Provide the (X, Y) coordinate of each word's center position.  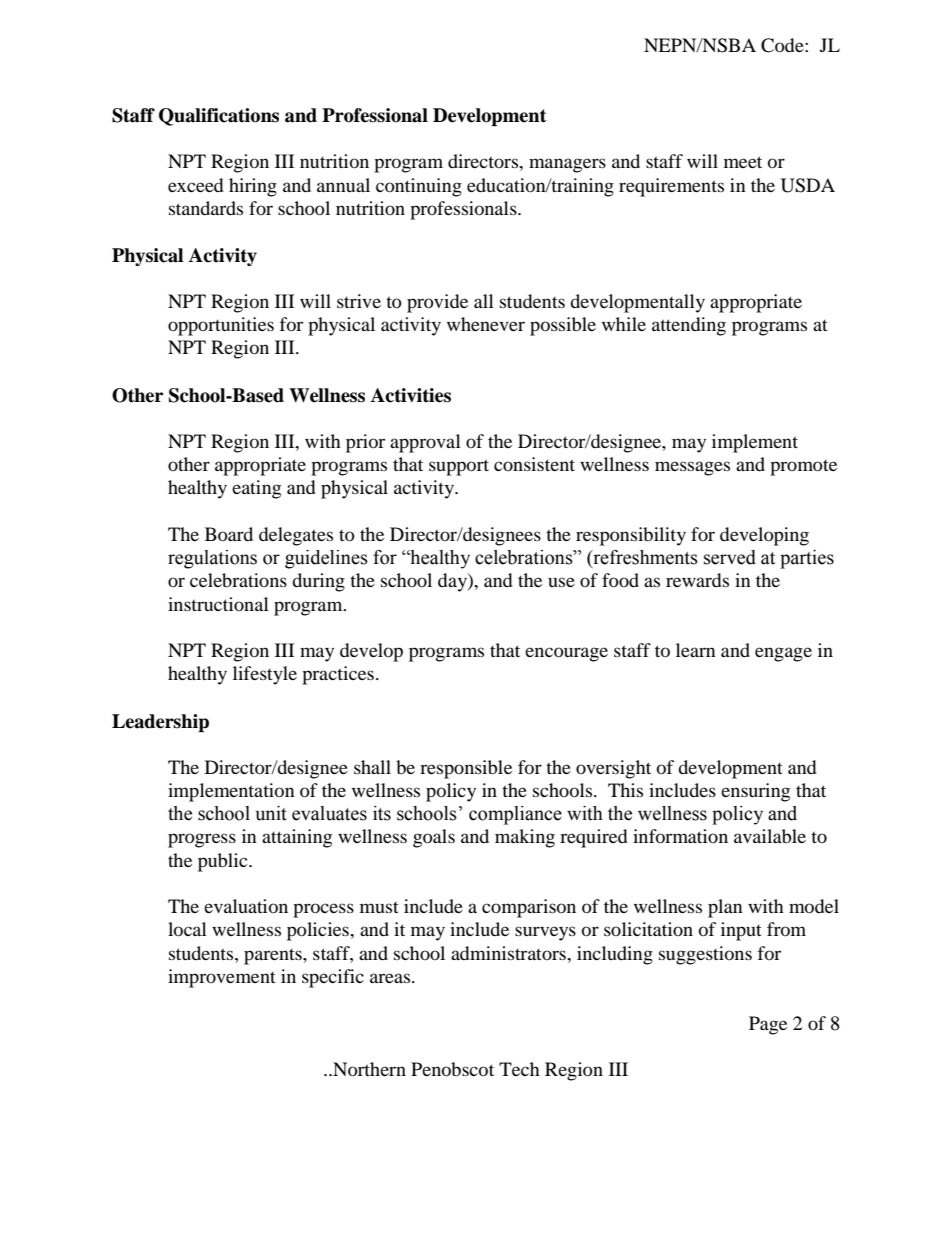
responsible (466, 769)
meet (743, 162)
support (459, 467)
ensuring (755, 792)
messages (692, 468)
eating (256, 489)
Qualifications (219, 117)
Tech (519, 1069)
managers (567, 165)
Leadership (160, 723)
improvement (222, 978)
